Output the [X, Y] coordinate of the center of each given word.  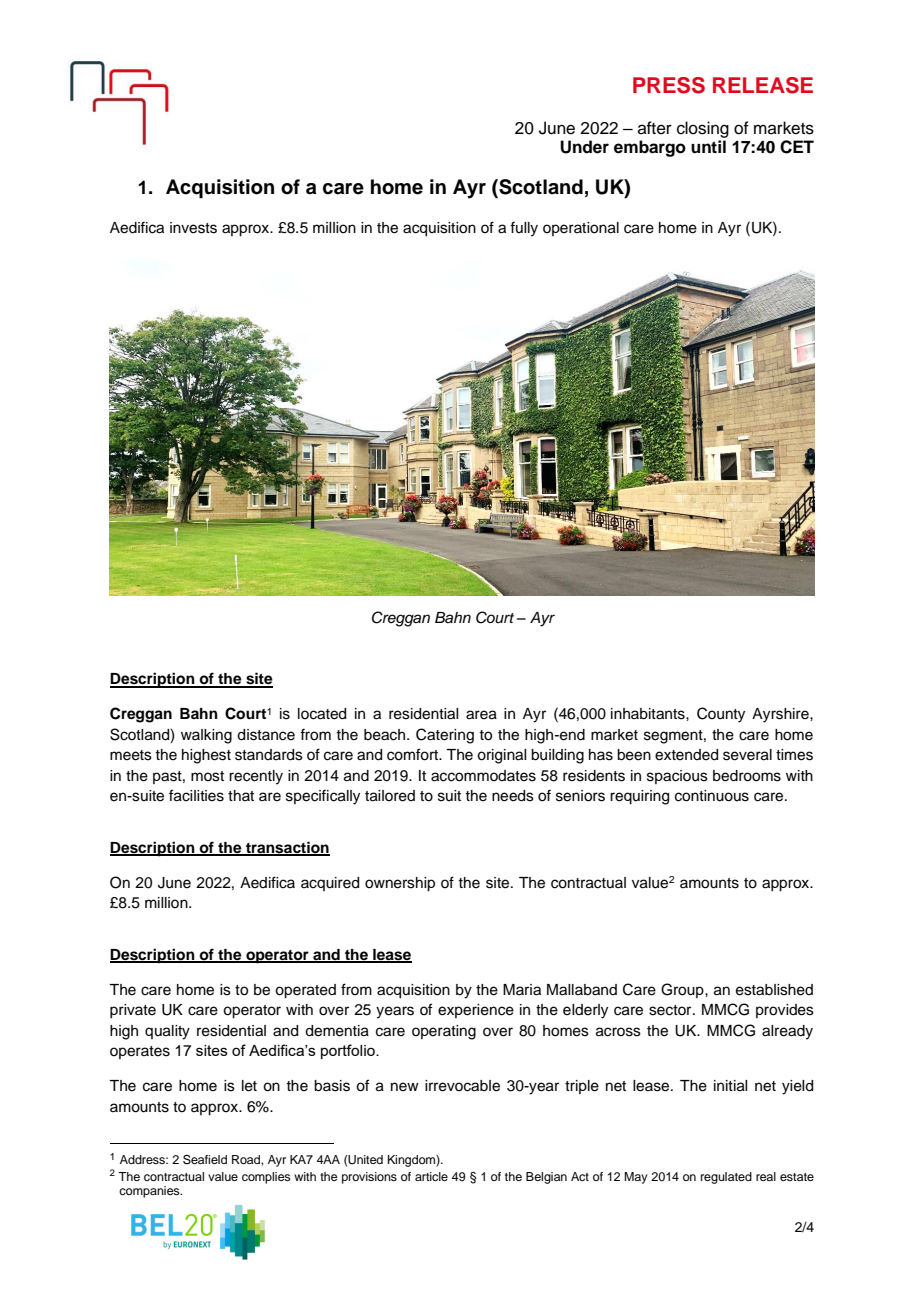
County [721, 715]
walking [206, 736]
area [481, 715]
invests [193, 228]
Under [584, 147]
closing [703, 129]
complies [266, 1178]
